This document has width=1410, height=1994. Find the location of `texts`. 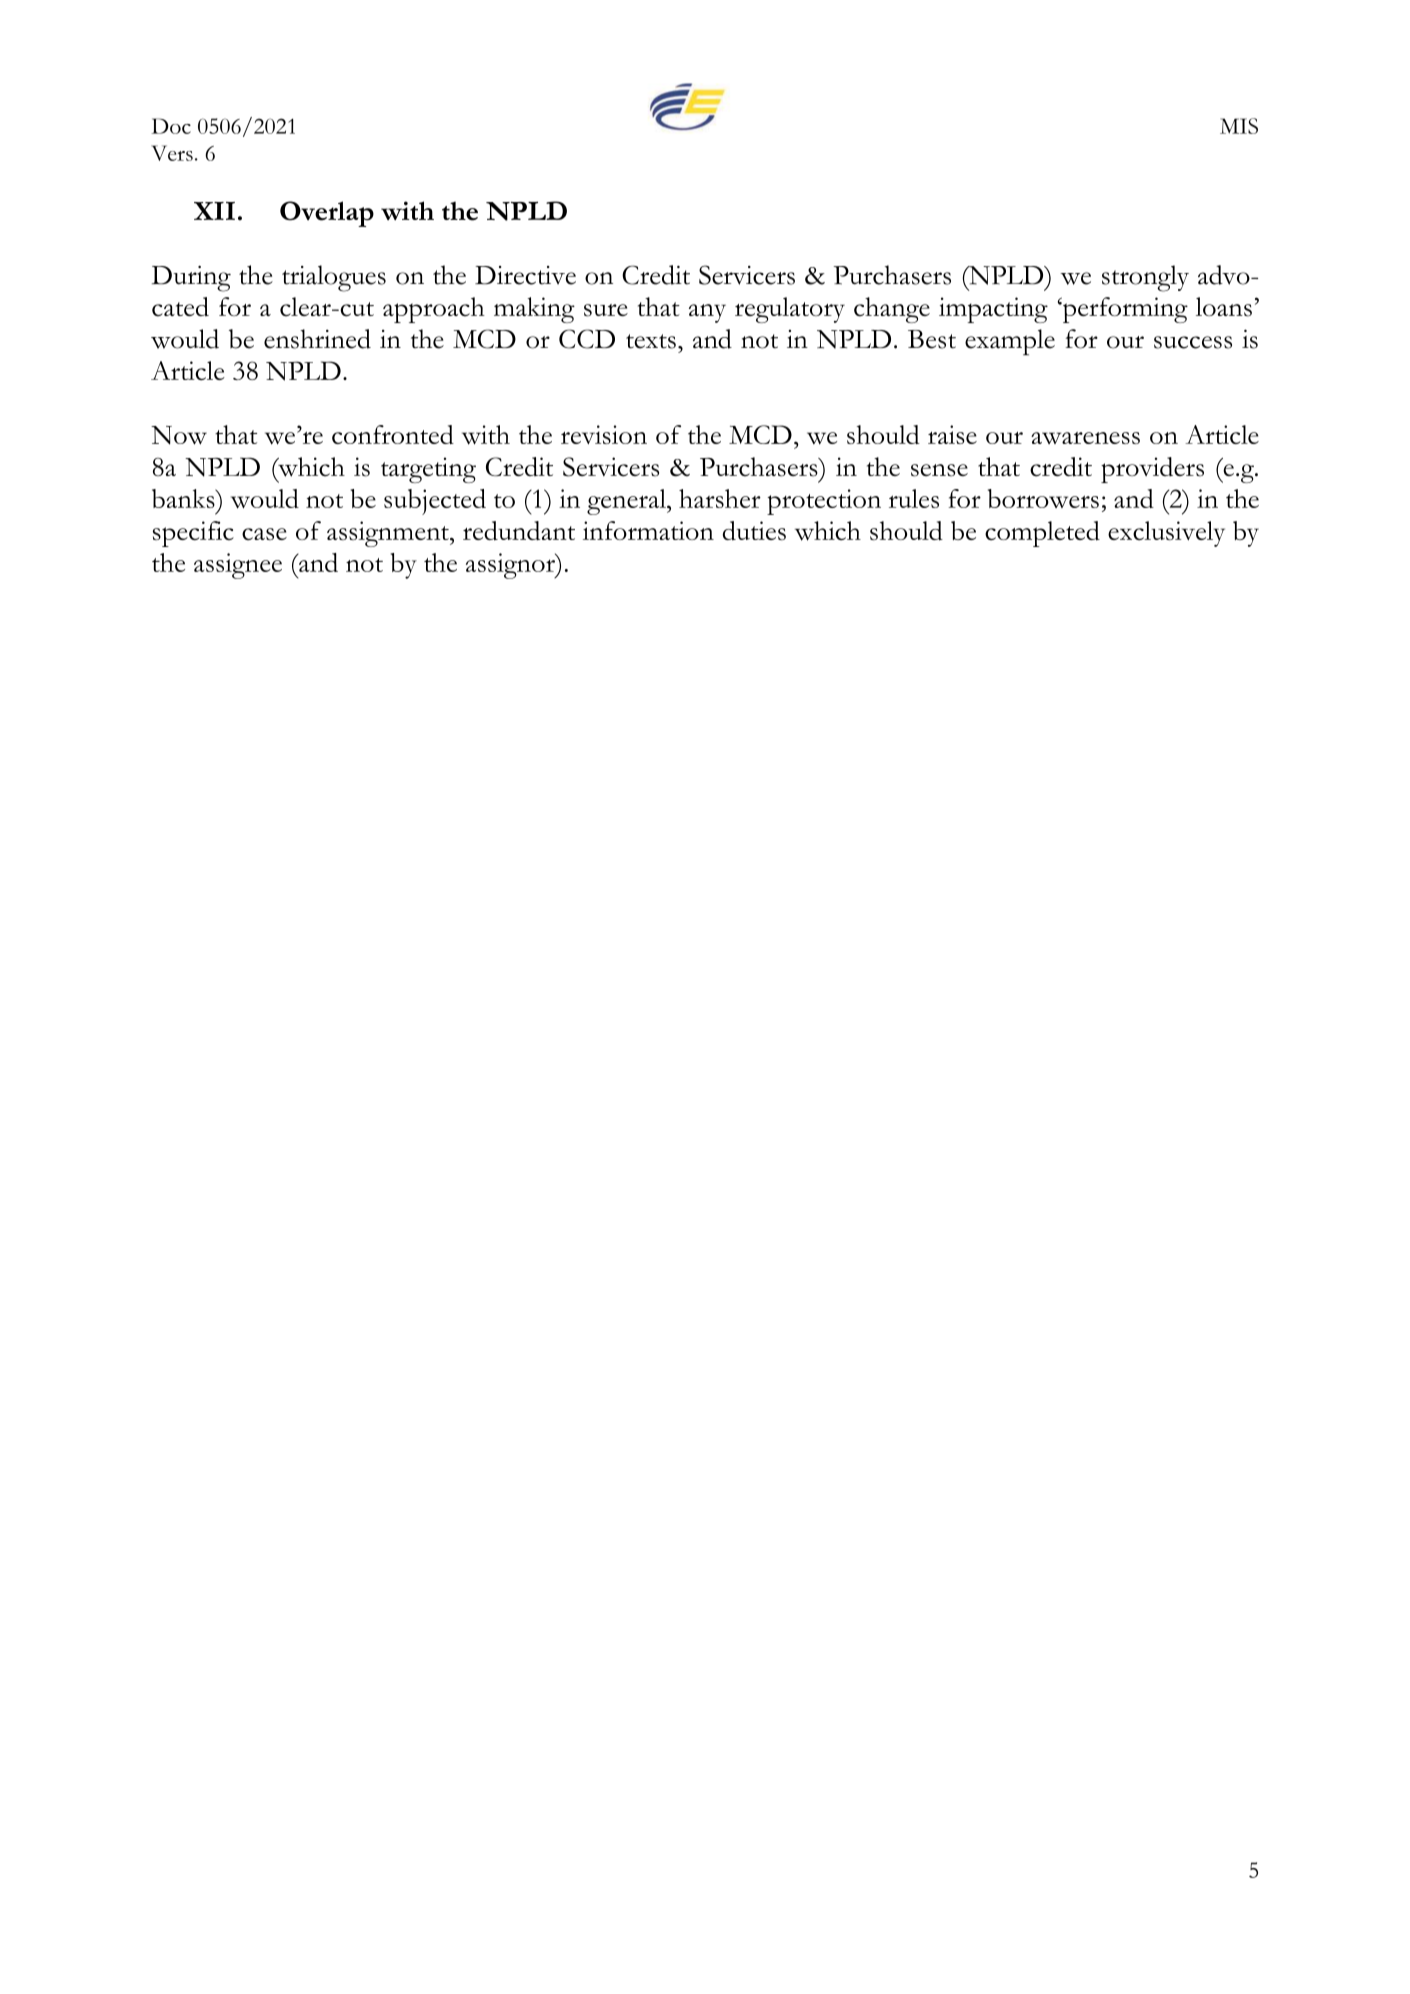

texts is located at coordinates (651, 341).
